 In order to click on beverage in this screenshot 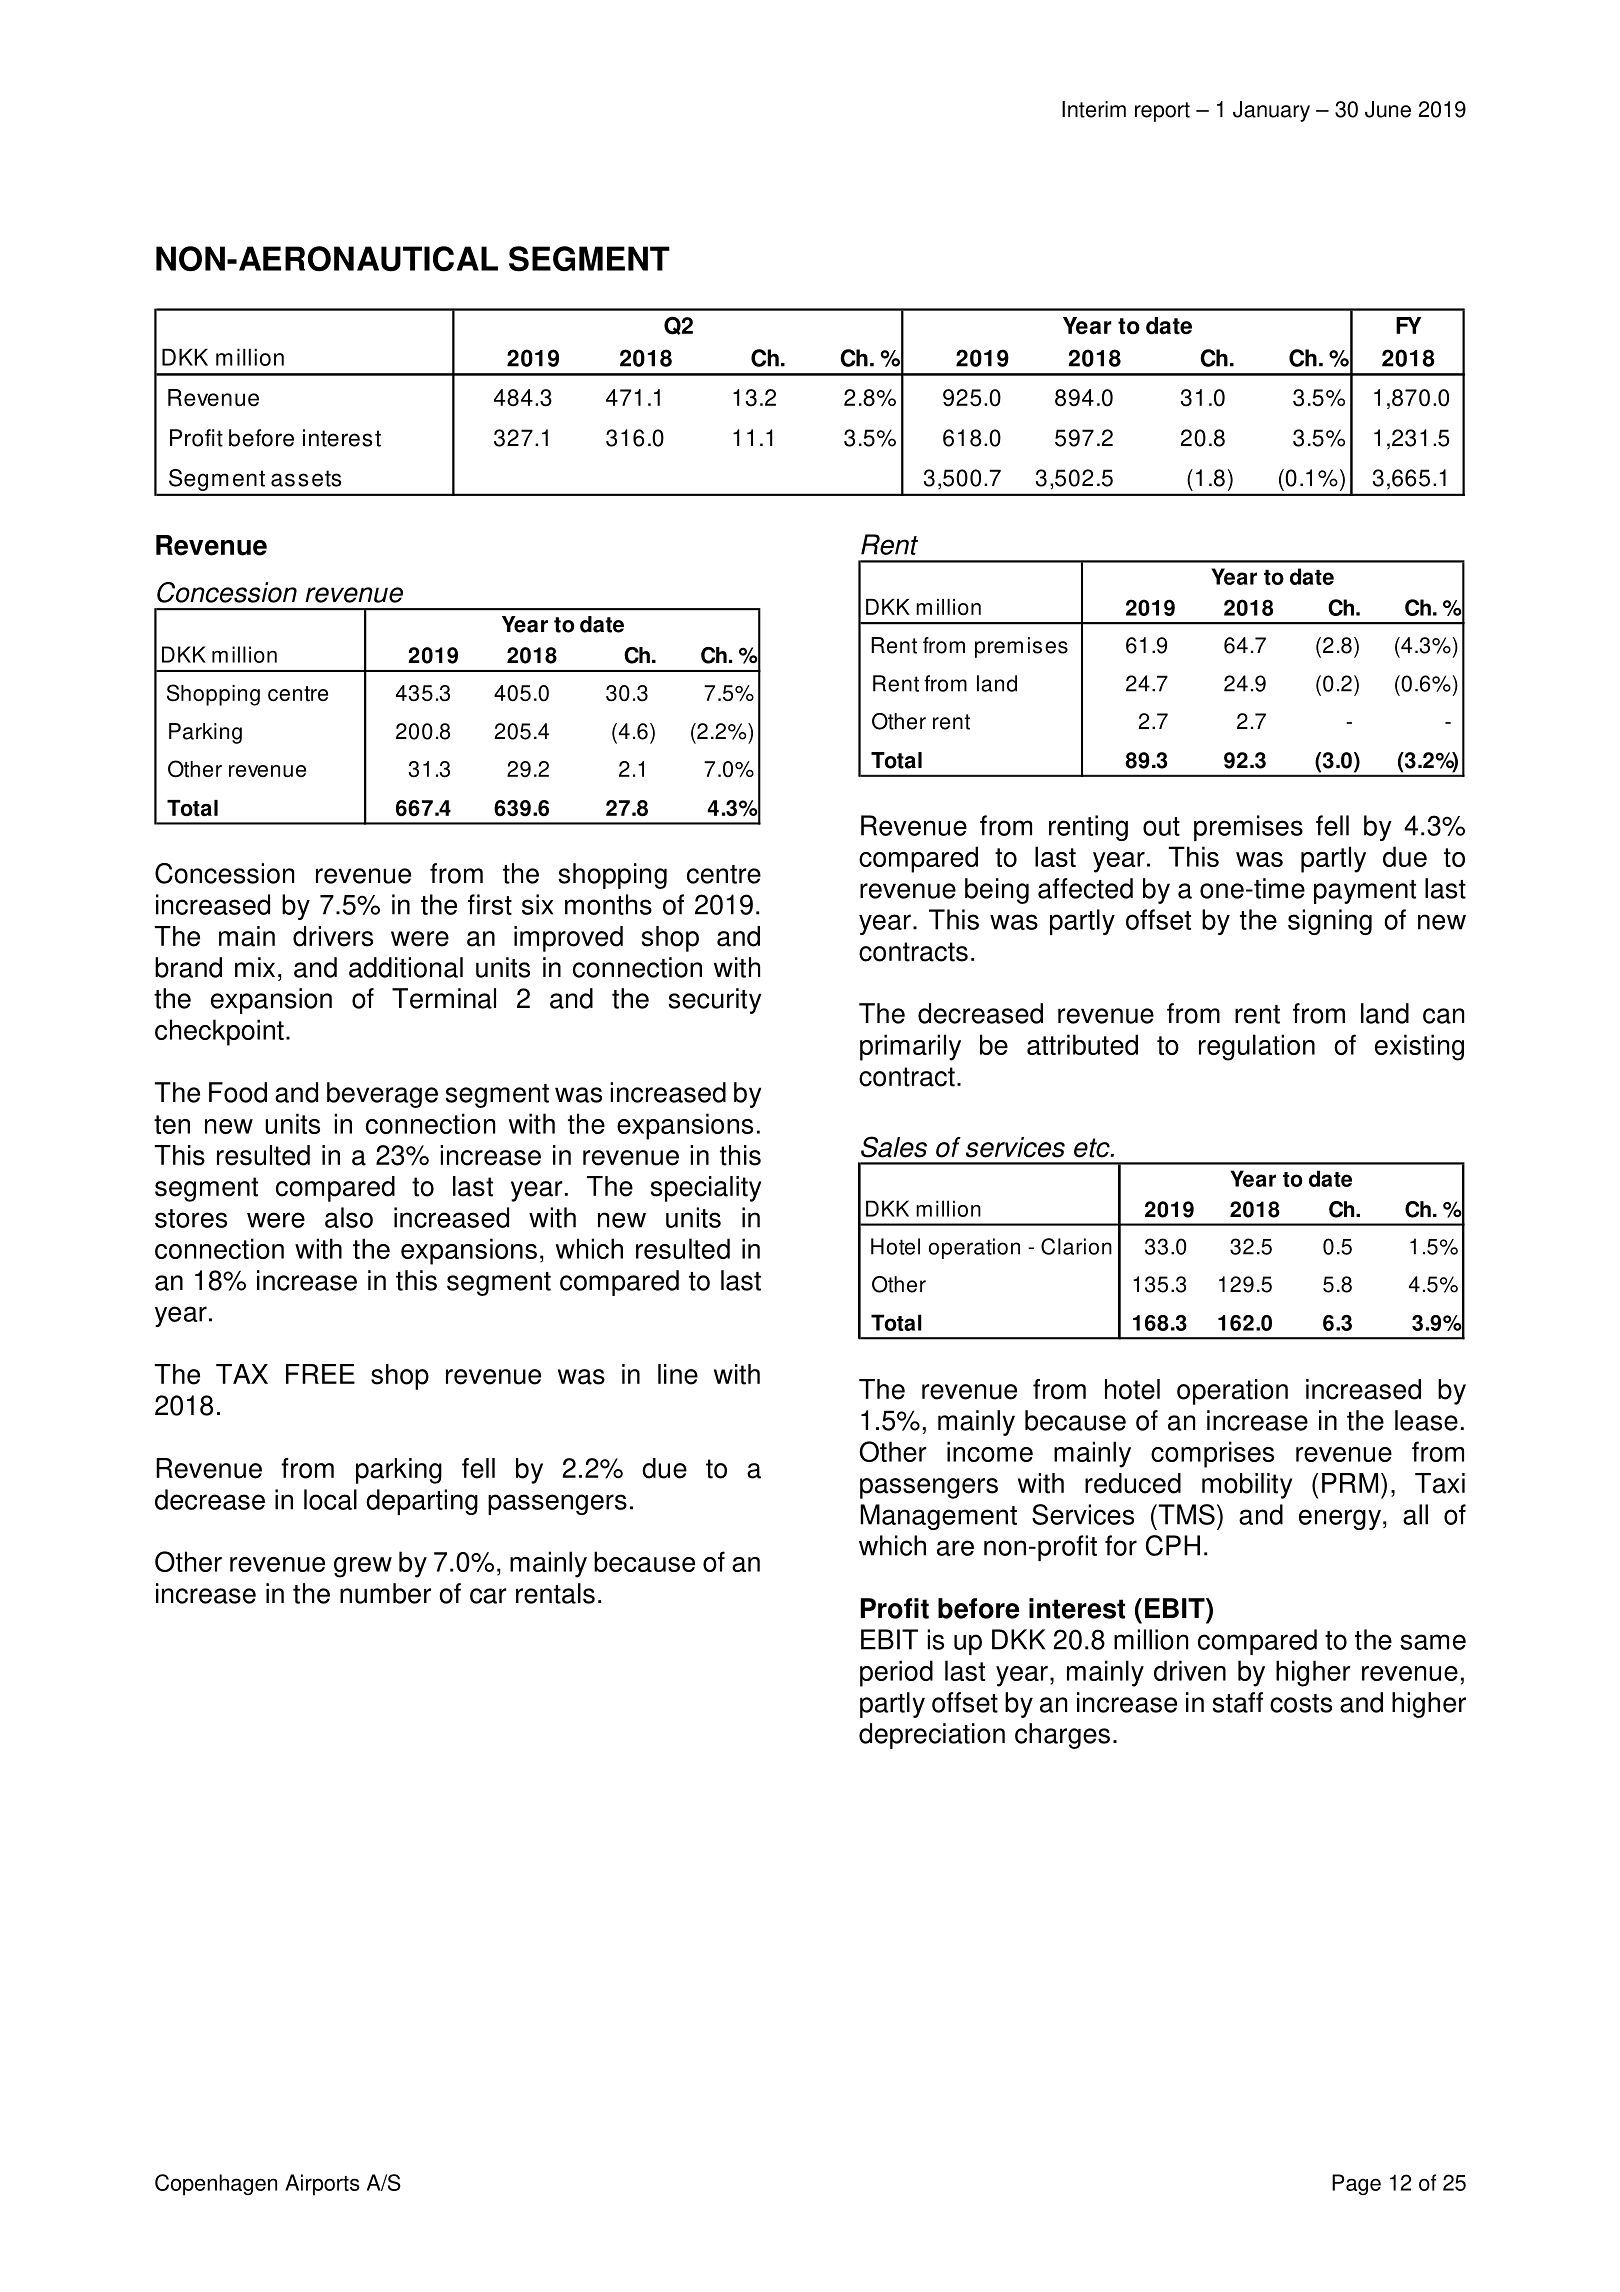, I will do `click(382, 1095)`.
